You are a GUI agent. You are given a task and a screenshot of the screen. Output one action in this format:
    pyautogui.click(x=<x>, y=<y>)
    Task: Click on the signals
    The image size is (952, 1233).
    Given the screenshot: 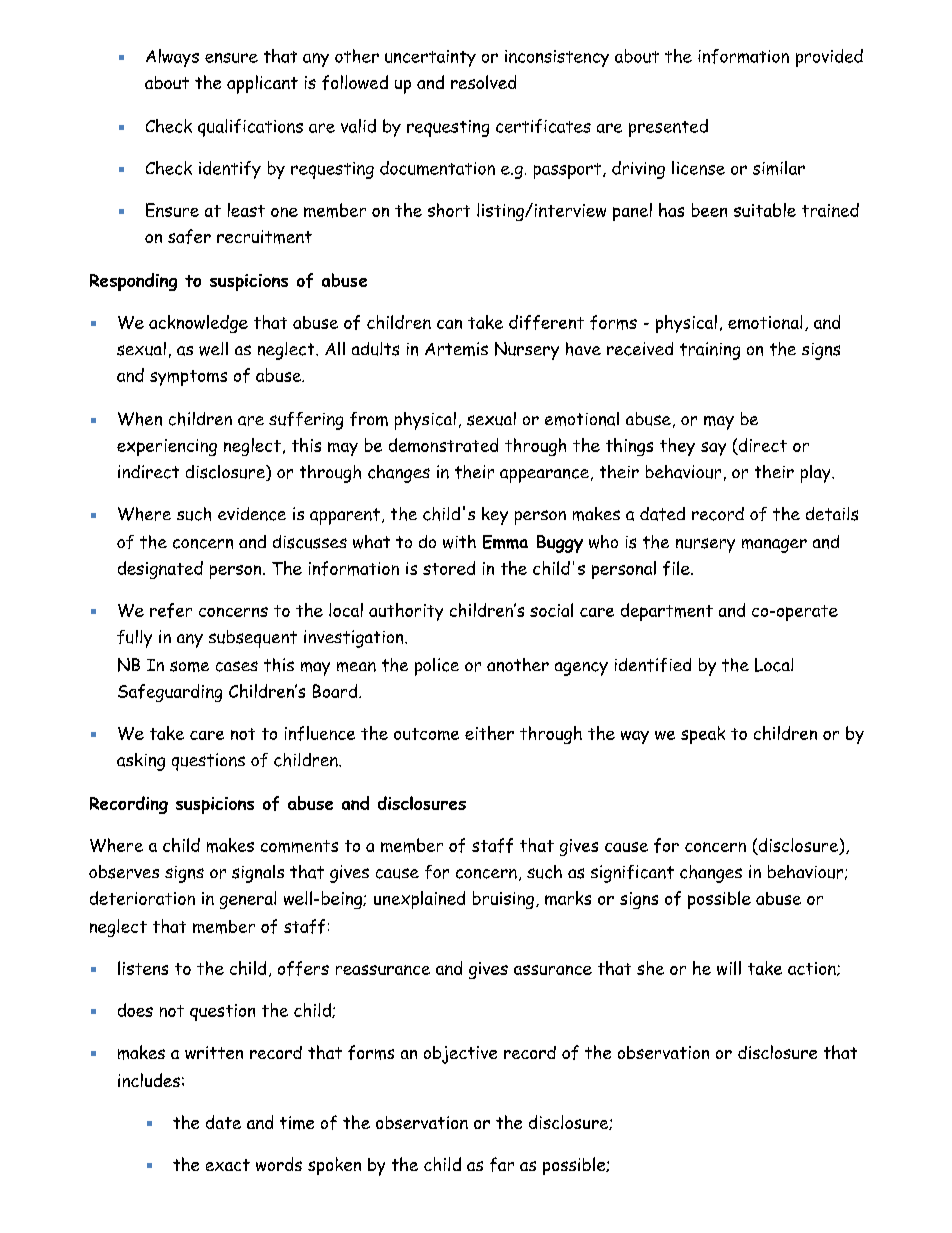 What is the action you would take?
    pyautogui.click(x=258, y=874)
